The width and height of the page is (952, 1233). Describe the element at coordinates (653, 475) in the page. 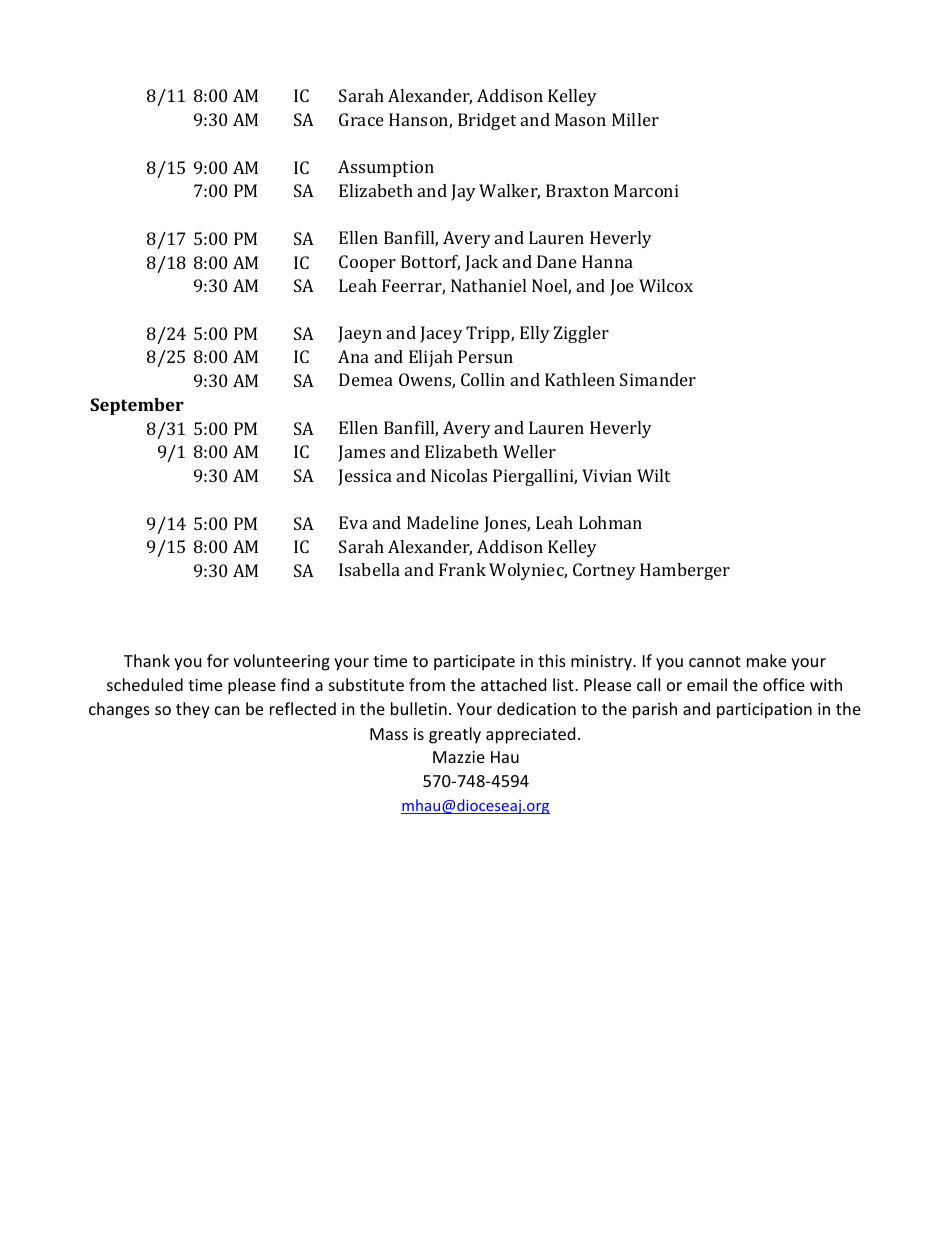

I see `Wilt` at that location.
